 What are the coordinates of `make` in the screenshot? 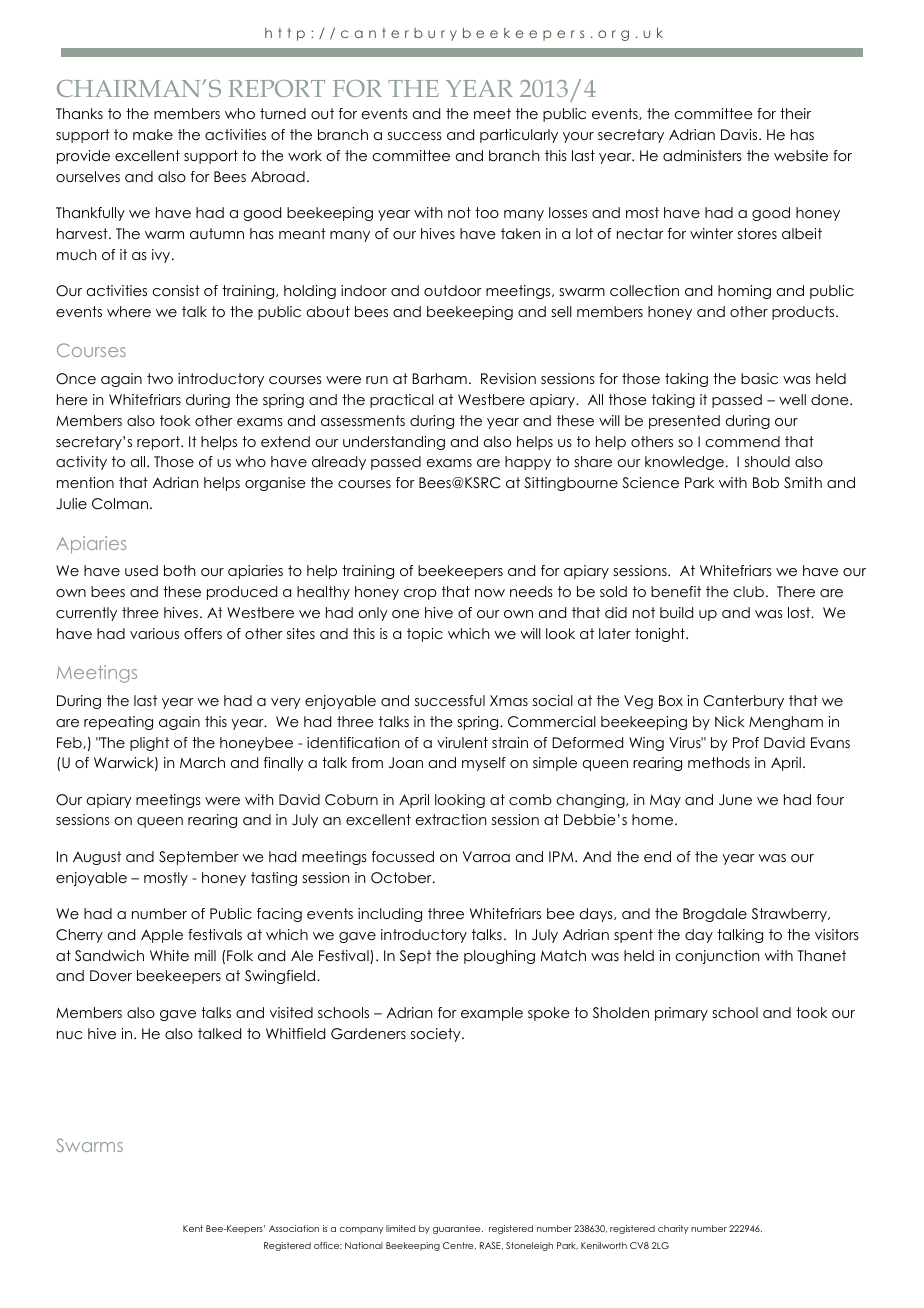 It's located at (153, 134).
